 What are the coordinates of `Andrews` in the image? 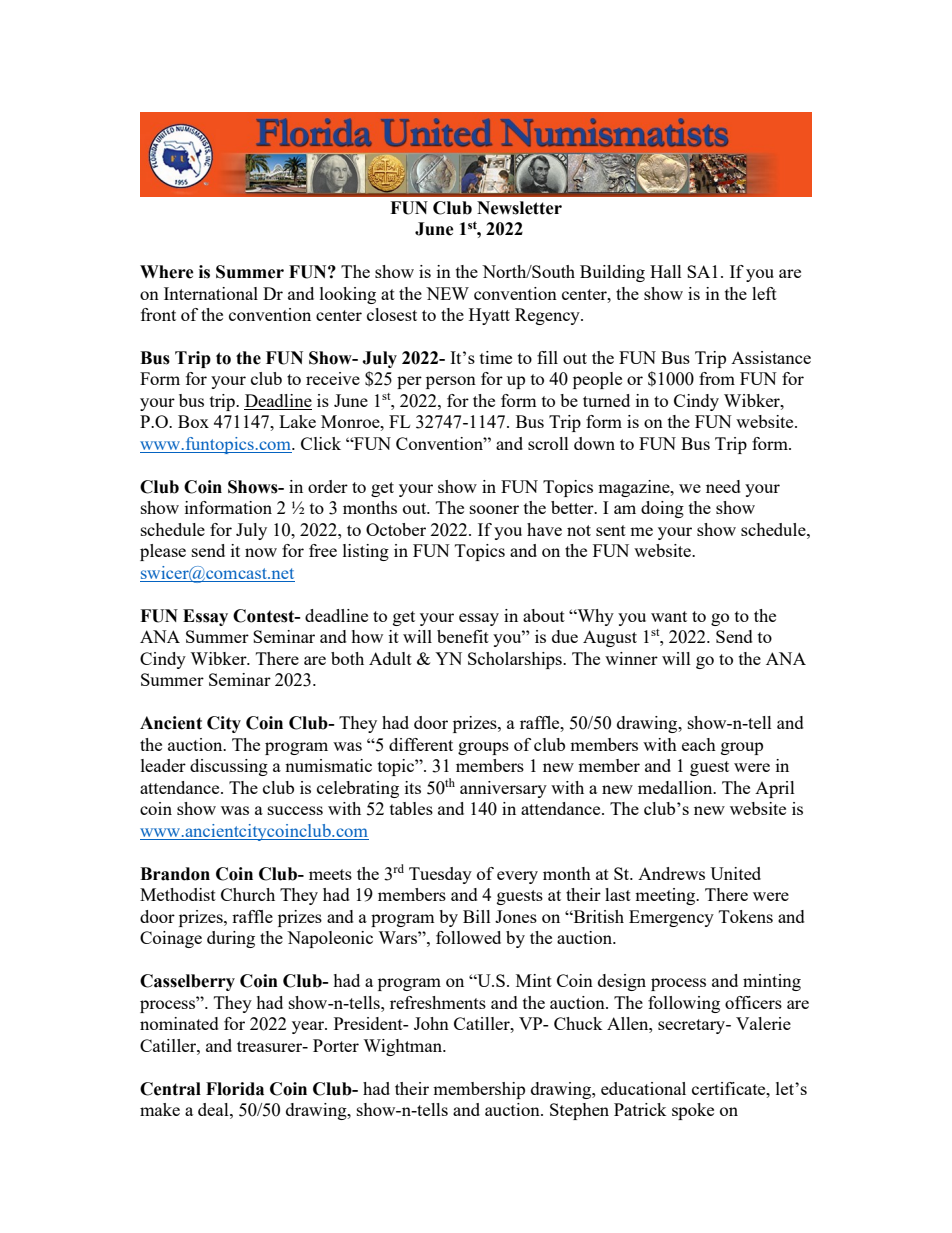 It's located at (671, 873).
